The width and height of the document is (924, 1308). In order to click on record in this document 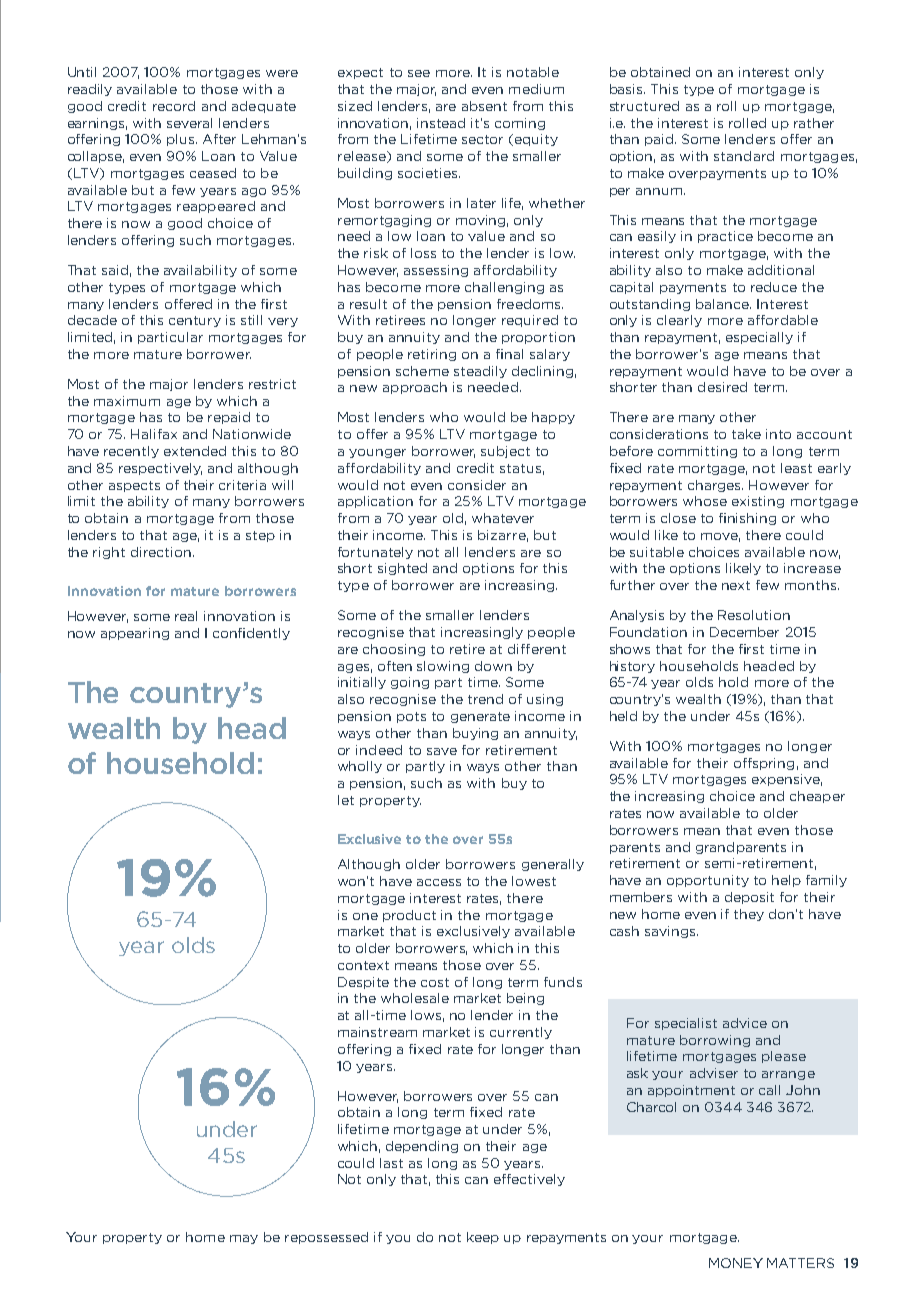, I will do `click(174, 106)`.
